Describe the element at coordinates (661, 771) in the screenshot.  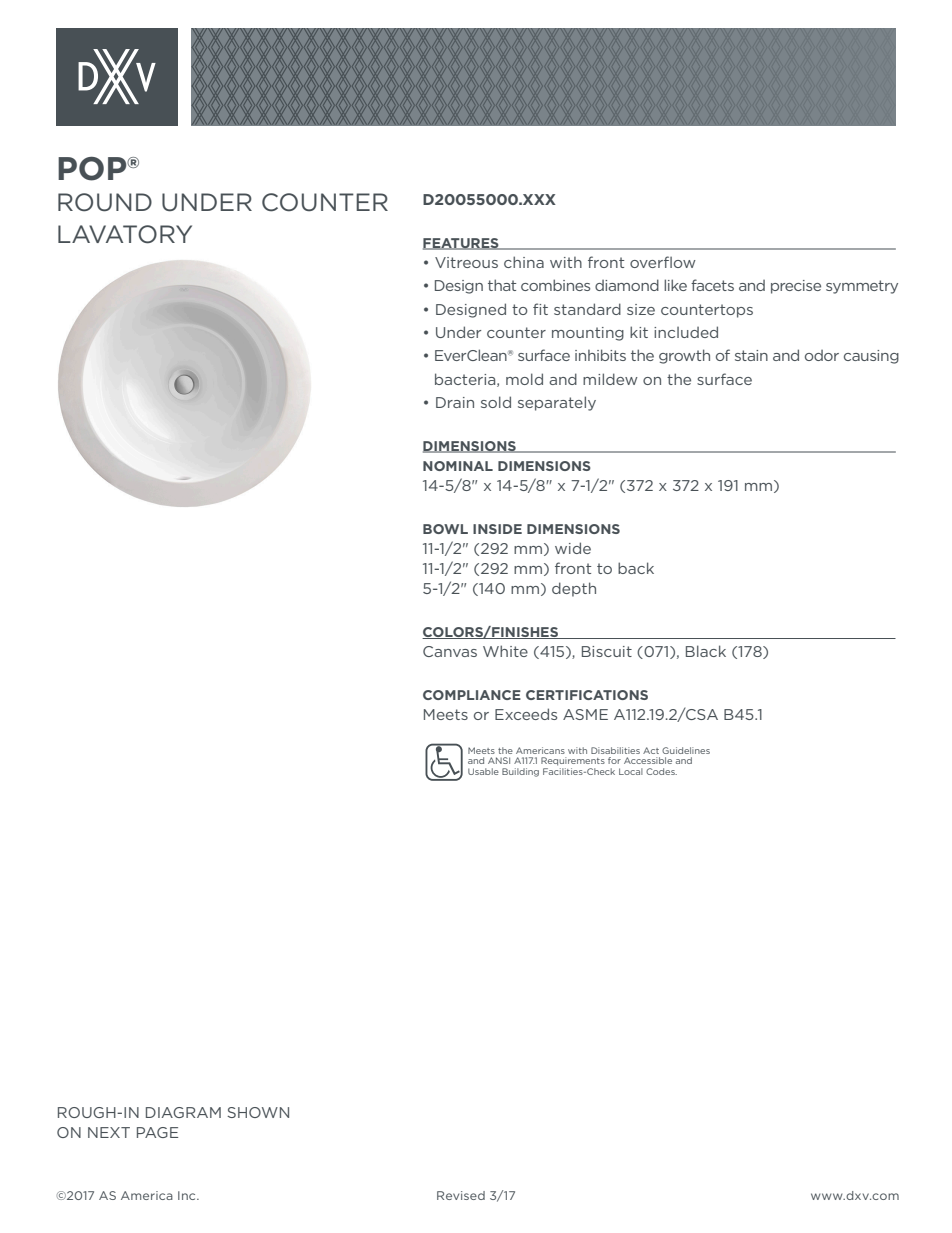
I see `Codes` at that location.
